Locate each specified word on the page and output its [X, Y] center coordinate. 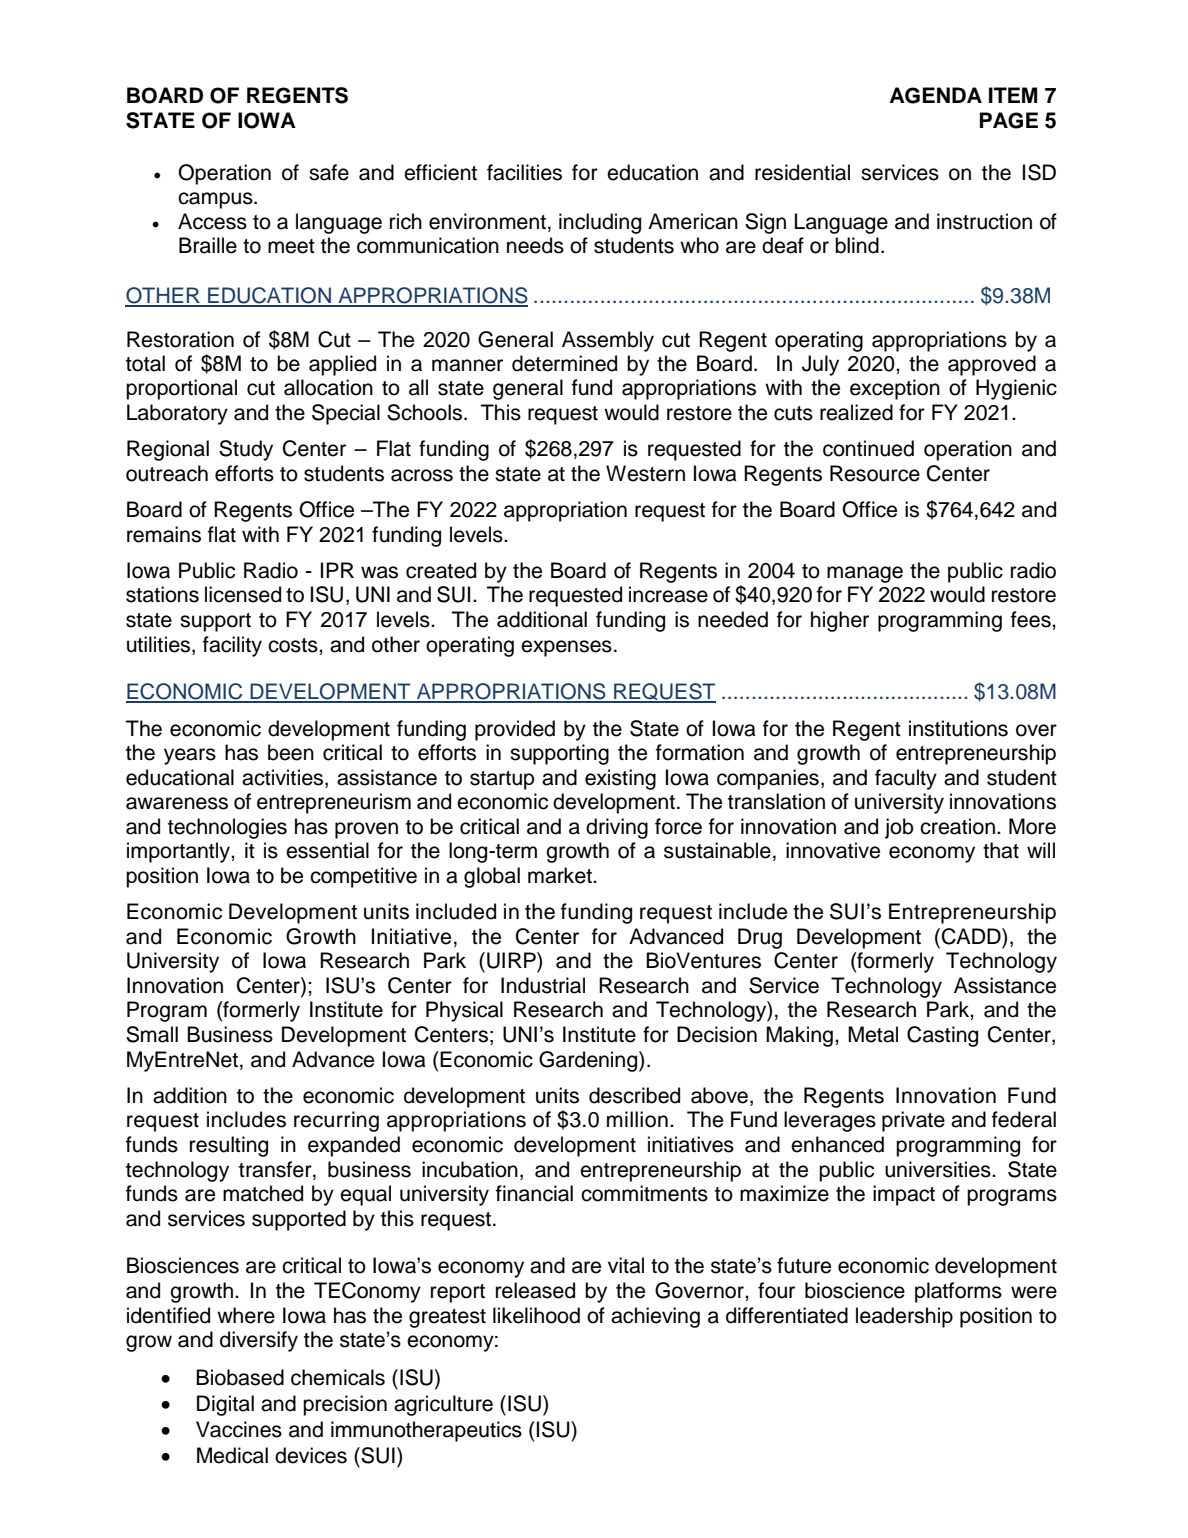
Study [246, 450]
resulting [229, 1146]
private [913, 1121]
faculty [906, 779]
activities [284, 778]
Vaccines [239, 1429]
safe [329, 172]
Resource [875, 473]
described [634, 1095]
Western [645, 473]
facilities [524, 172]
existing [620, 779]
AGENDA [935, 95]
